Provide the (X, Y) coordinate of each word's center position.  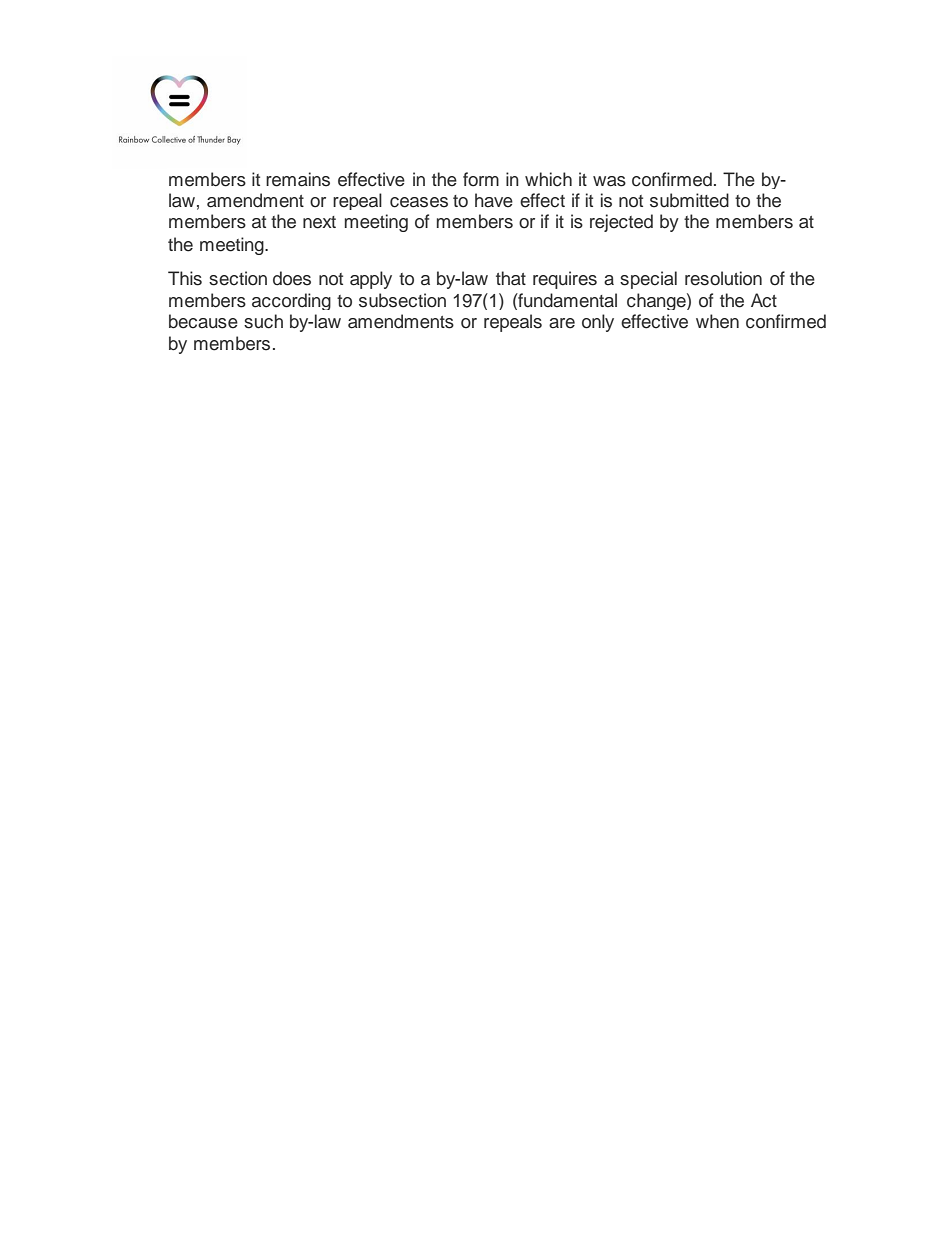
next (319, 222)
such (263, 321)
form (481, 179)
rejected (621, 223)
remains (298, 179)
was (609, 181)
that (511, 278)
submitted (689, 200)
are (562, 323)
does (292, 278)
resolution (723, 278)
